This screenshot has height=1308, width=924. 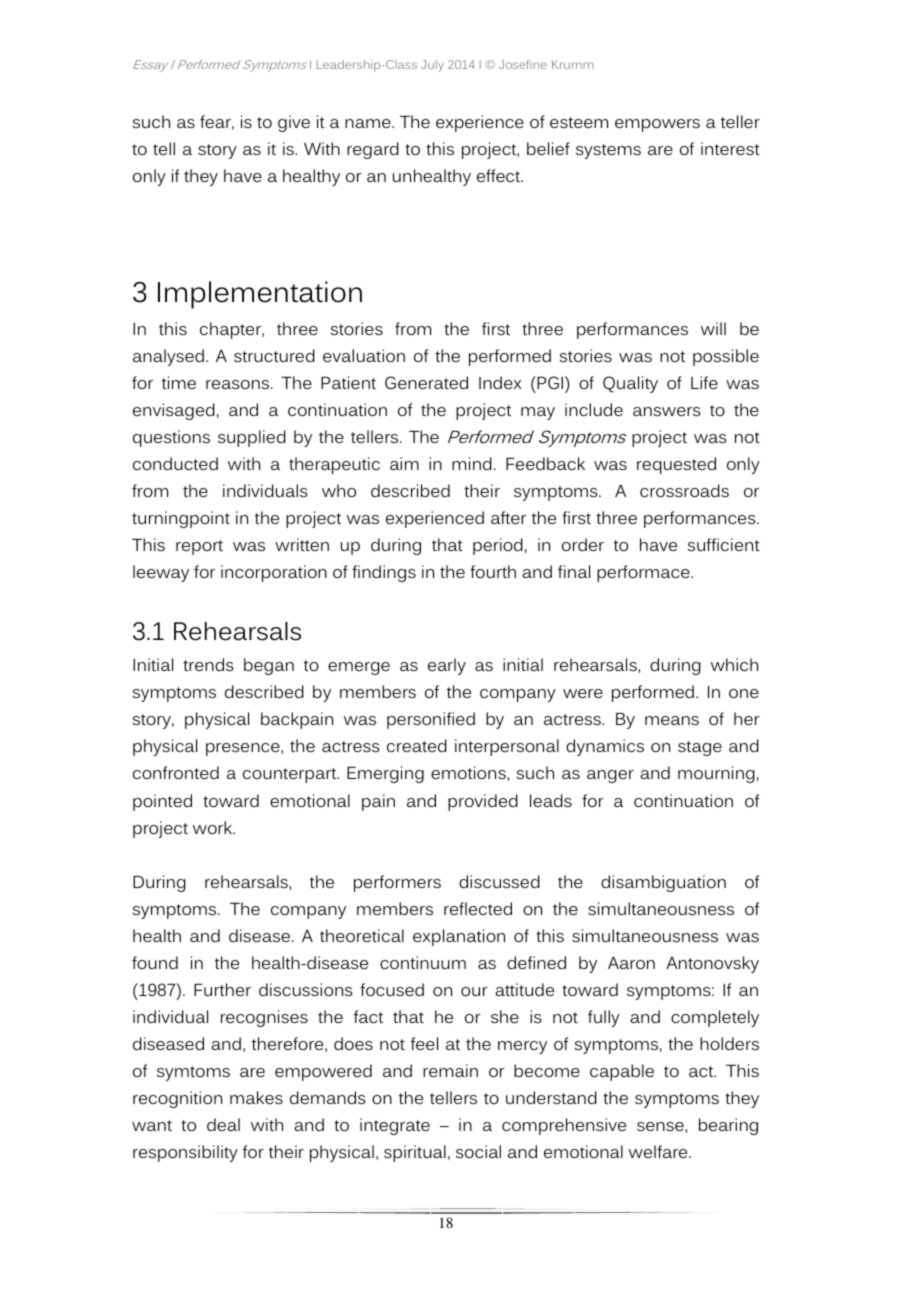 I want to click on sense, so click(x=661, y=1126).
